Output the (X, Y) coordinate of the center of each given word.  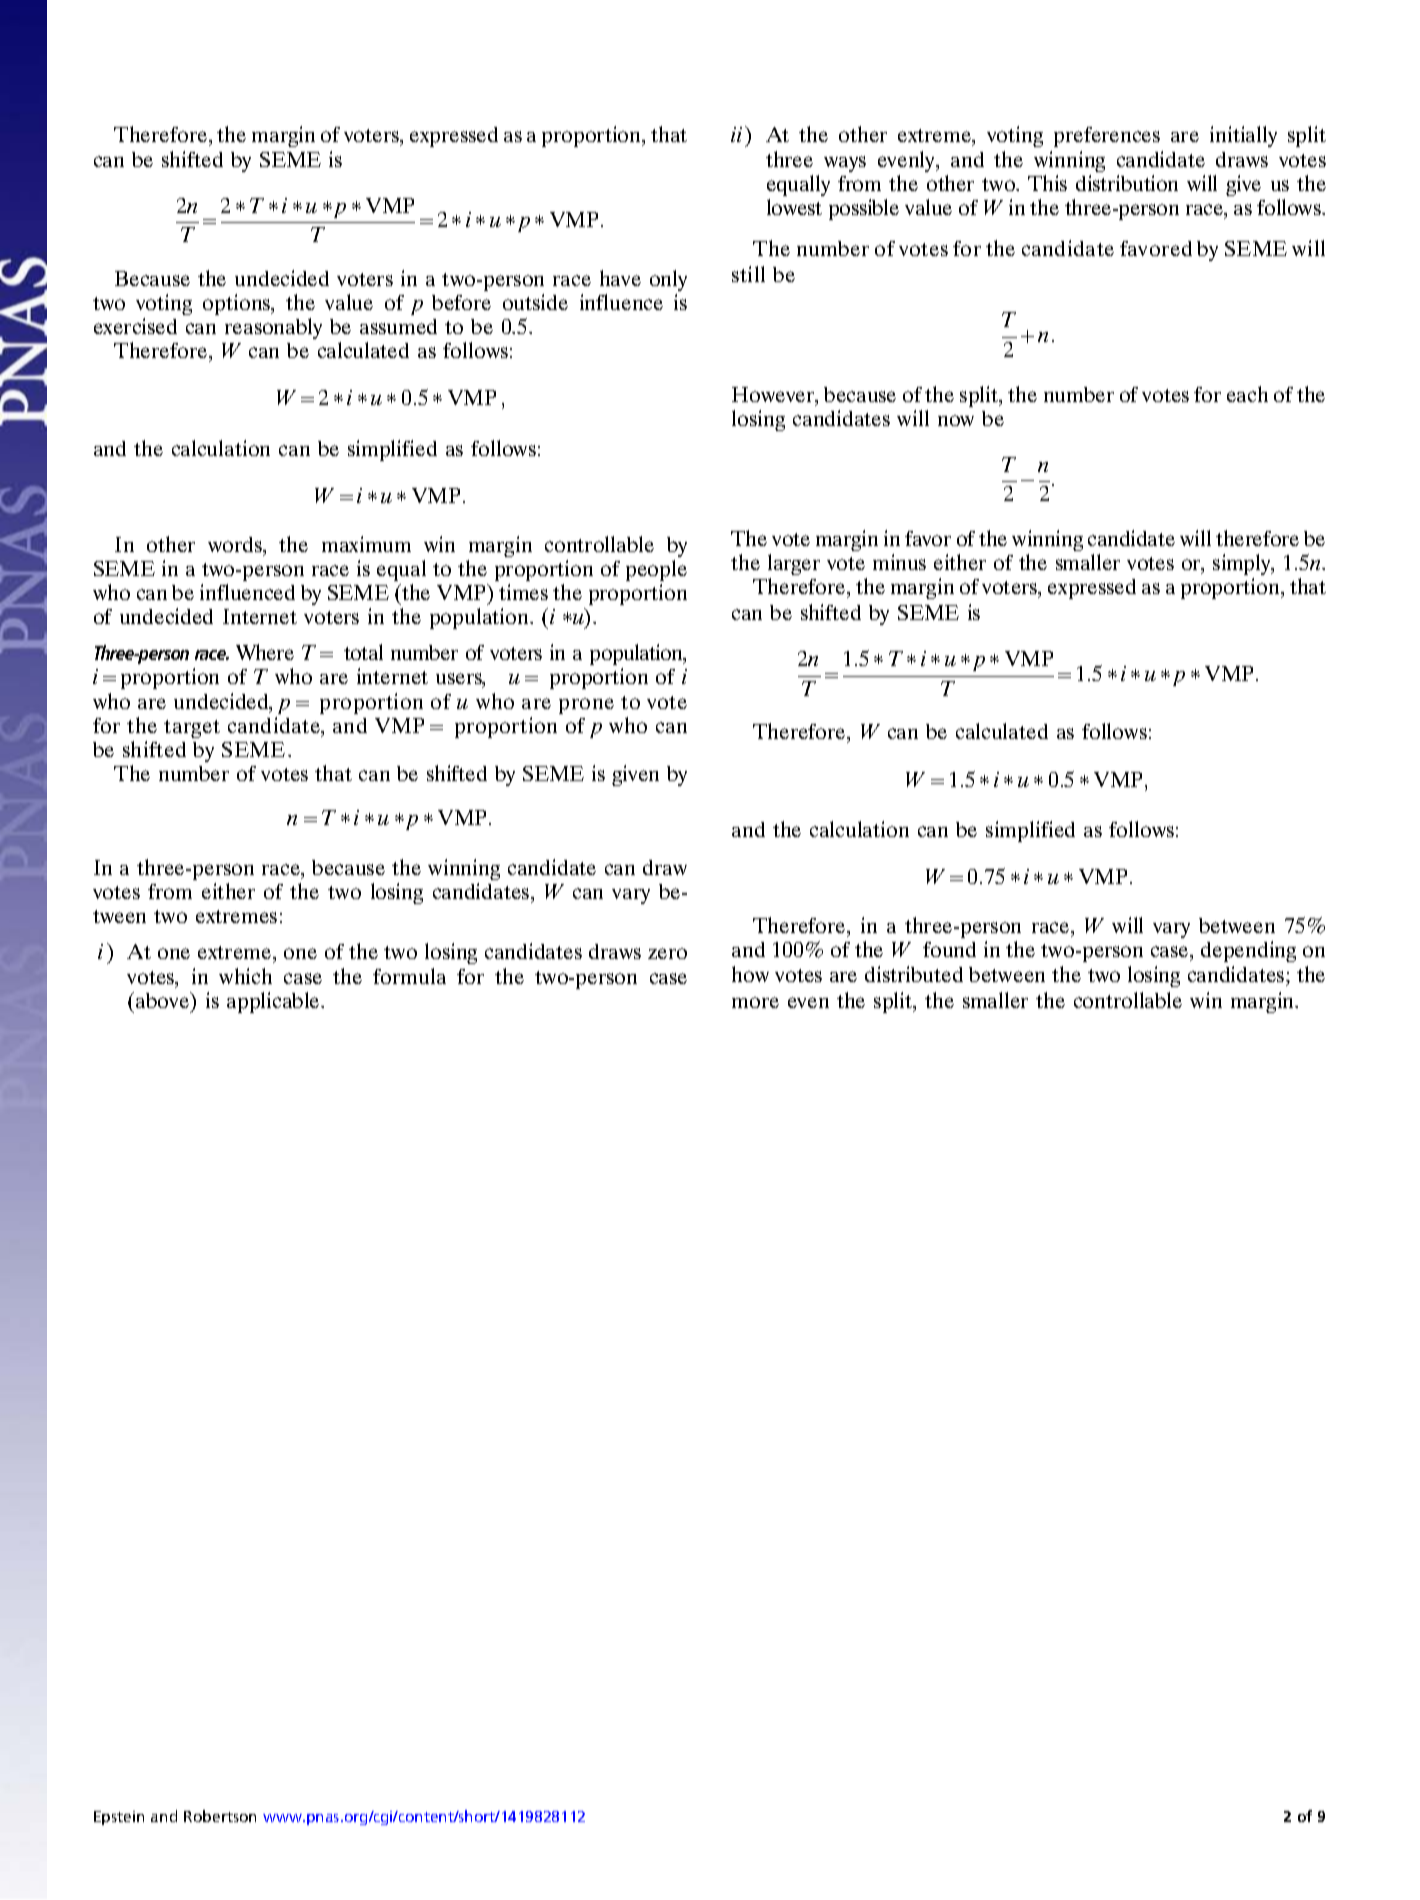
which (245, 976)
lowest (794, 207)
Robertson (220, 1816)
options (238, 304)
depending (1248, 951)
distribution (1127, 183)
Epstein (119, 1818)
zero (667, 953)
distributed (914, 974)
